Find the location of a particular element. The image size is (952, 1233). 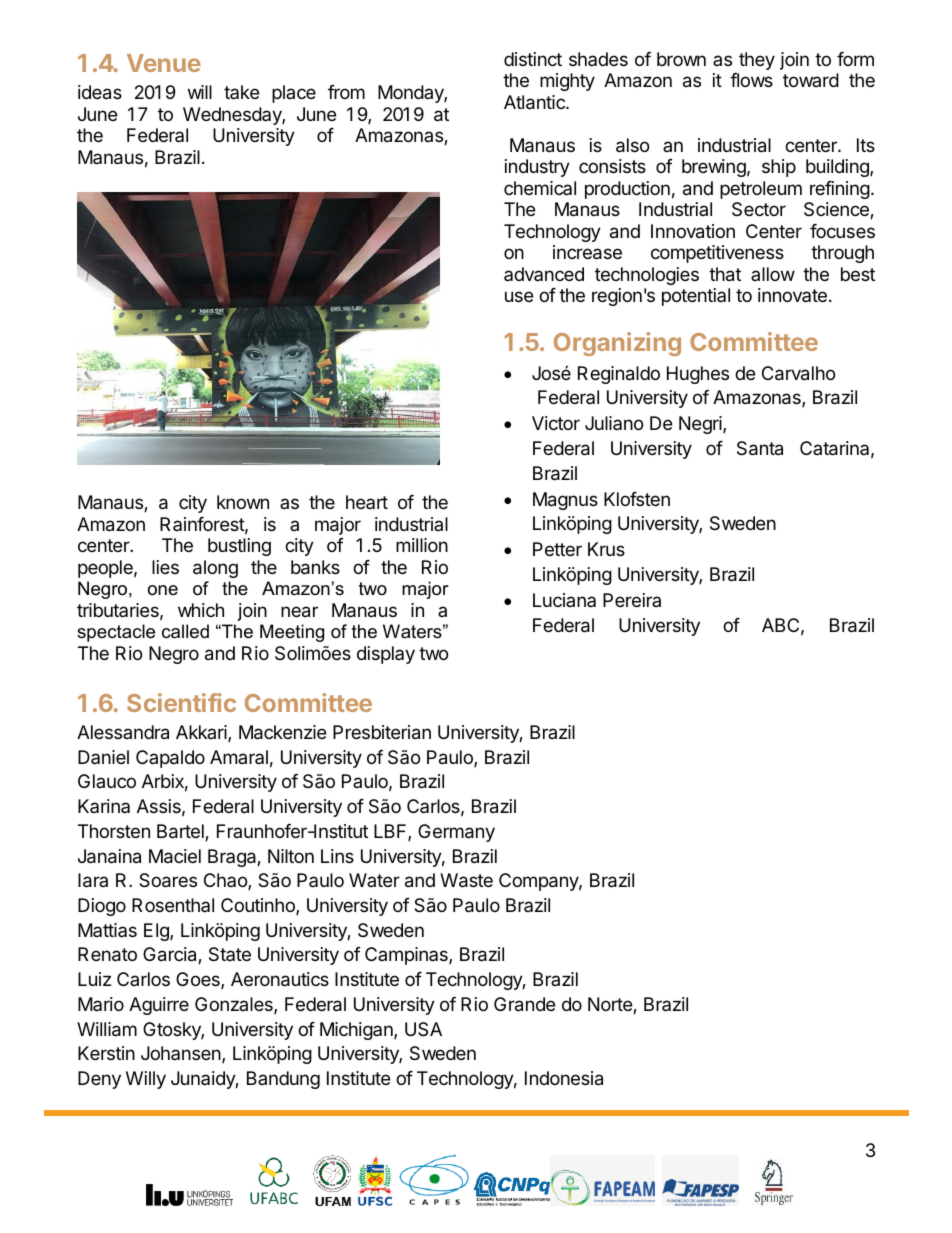

along is located at coordinates (215, 569).
